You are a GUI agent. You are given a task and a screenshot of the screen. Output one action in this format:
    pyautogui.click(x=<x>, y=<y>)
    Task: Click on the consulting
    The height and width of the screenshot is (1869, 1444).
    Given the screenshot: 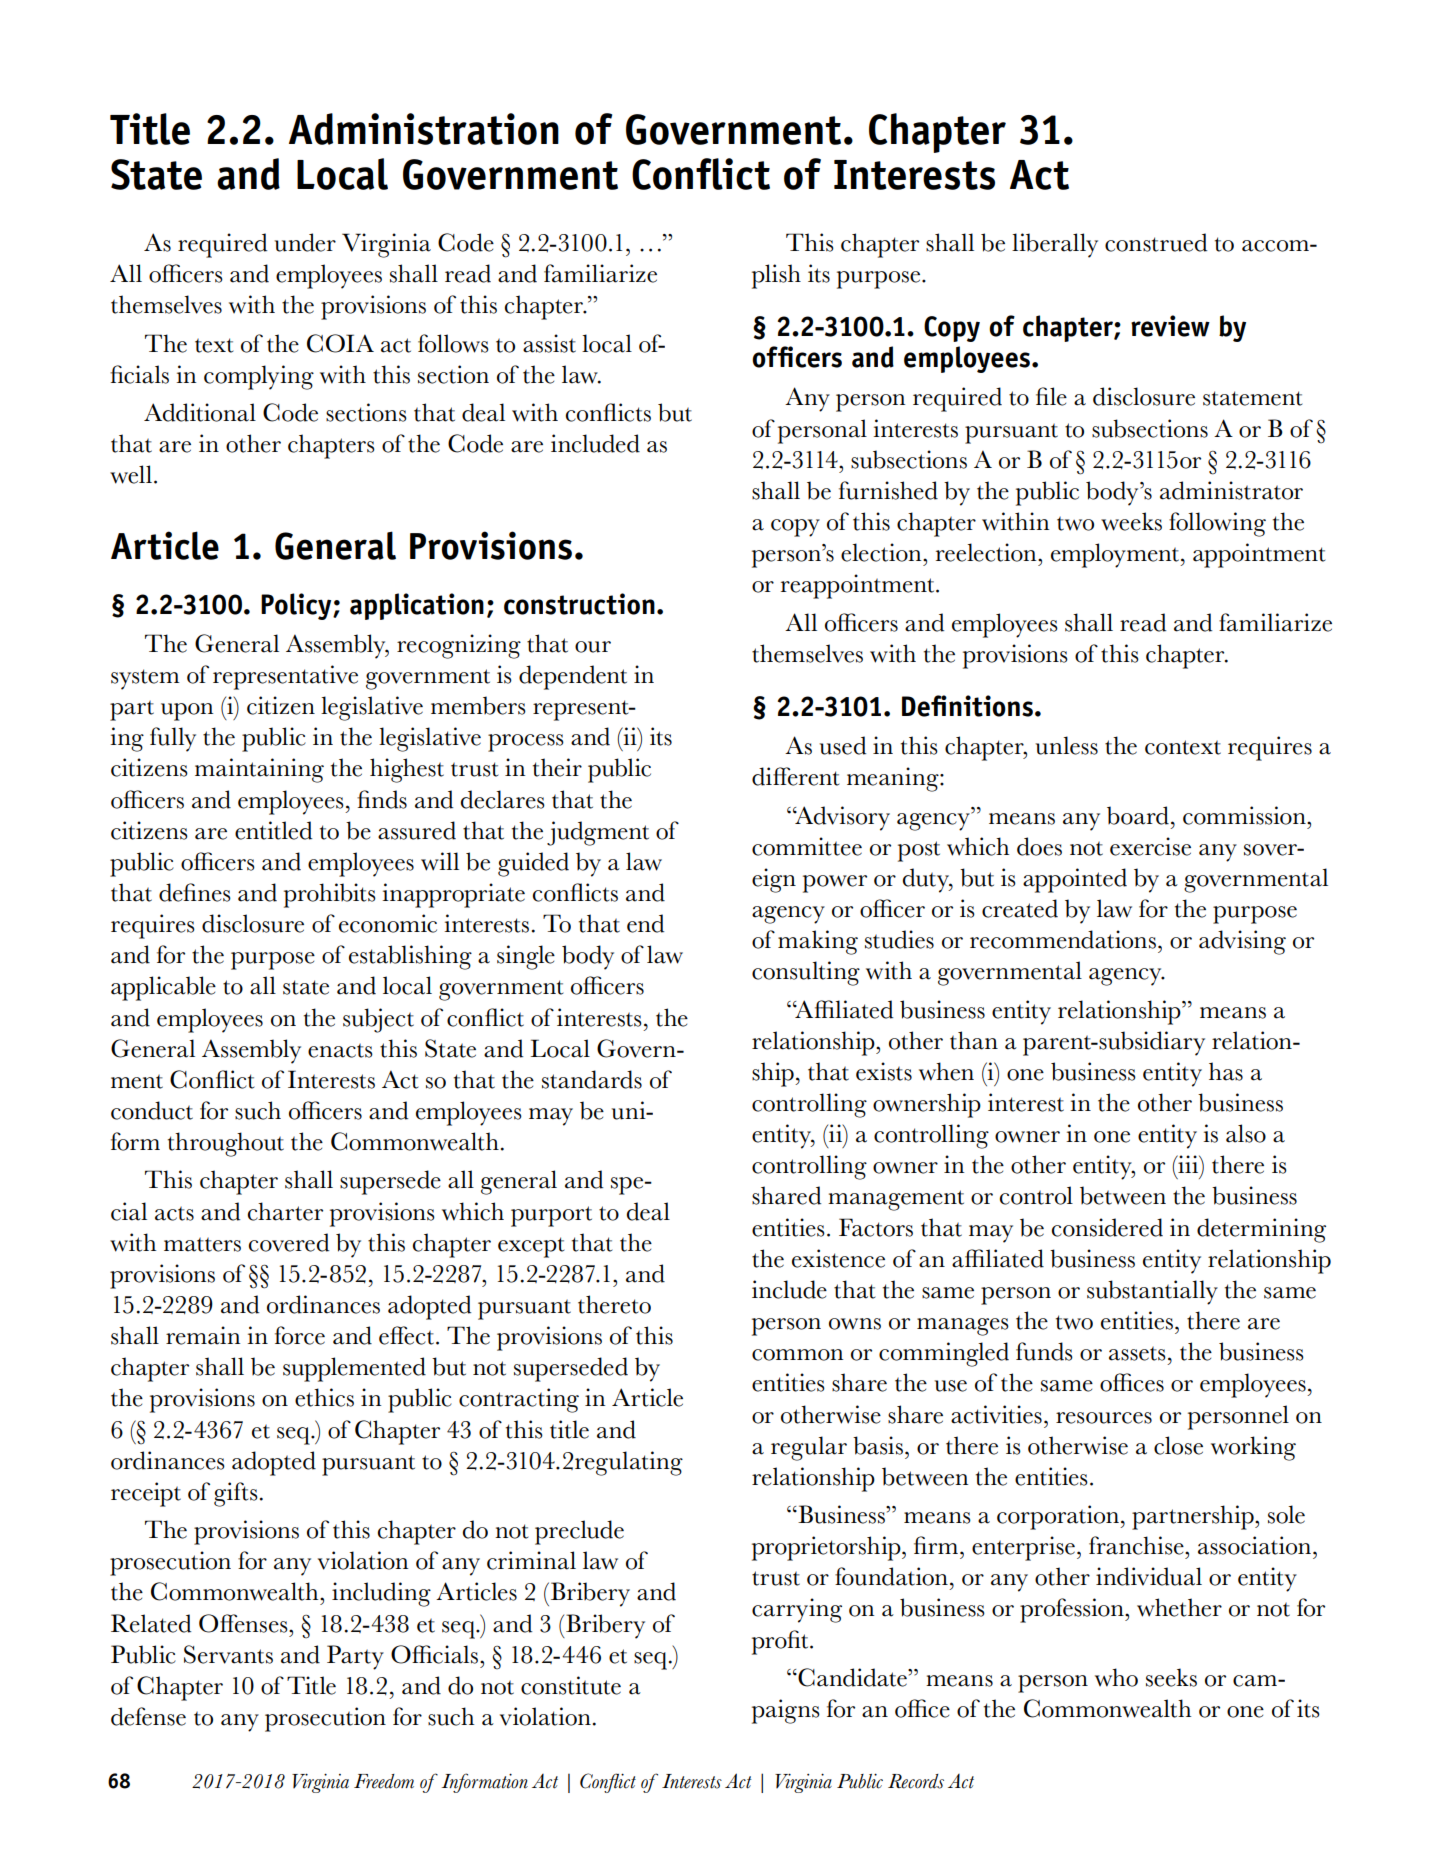 What is the action you would take?
    pyautogui.click(x=806, y=973)
